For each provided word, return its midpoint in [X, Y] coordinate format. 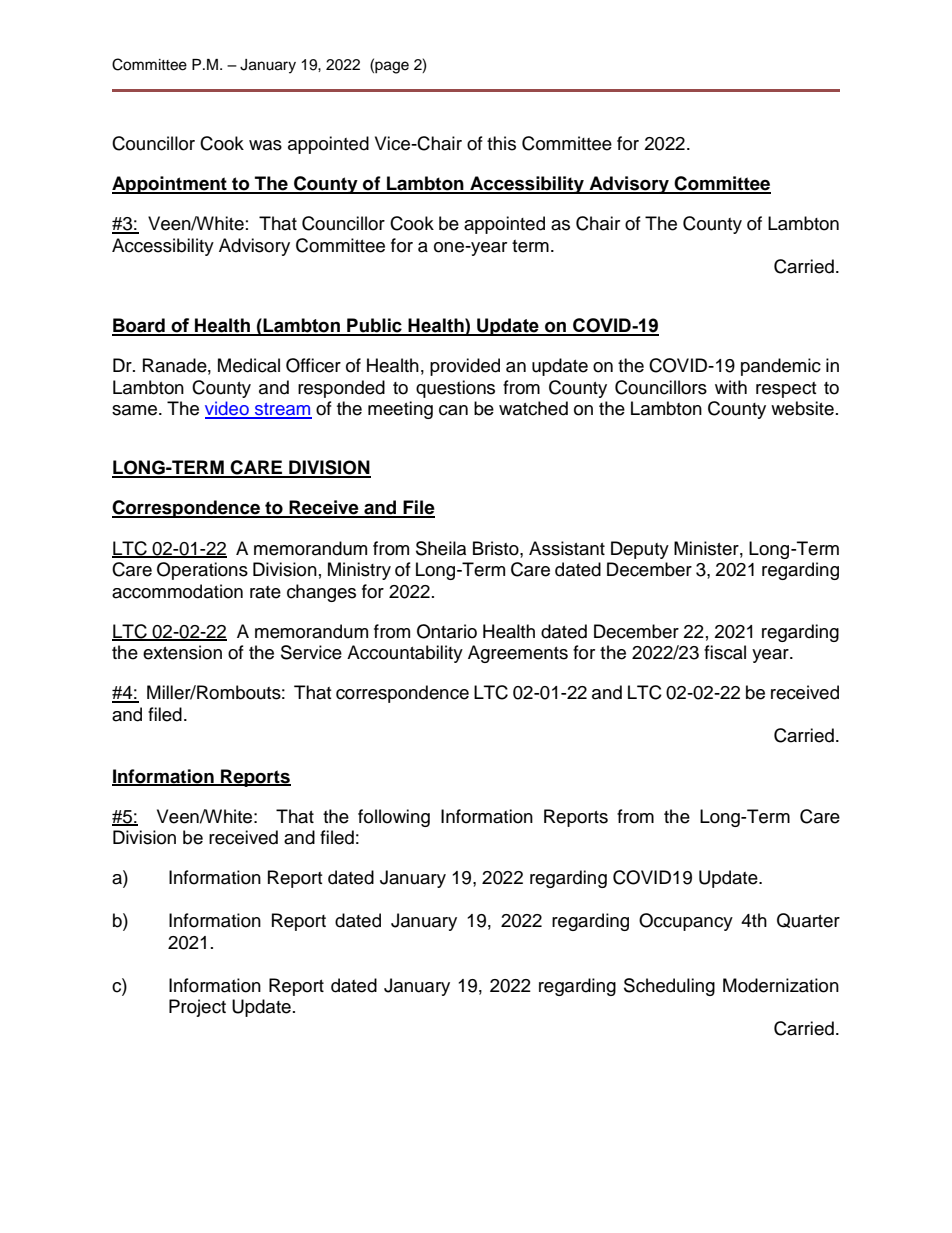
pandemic [781, 367]
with [731, 387]
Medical [249, 365]
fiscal [725, 652]
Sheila [441, 548]
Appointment [170, 185]
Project [197, 1008]
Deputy [640, 550]
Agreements [518, 654]
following [394, 818]
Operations [202, 571]
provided [465, 367]
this [501, 143]
